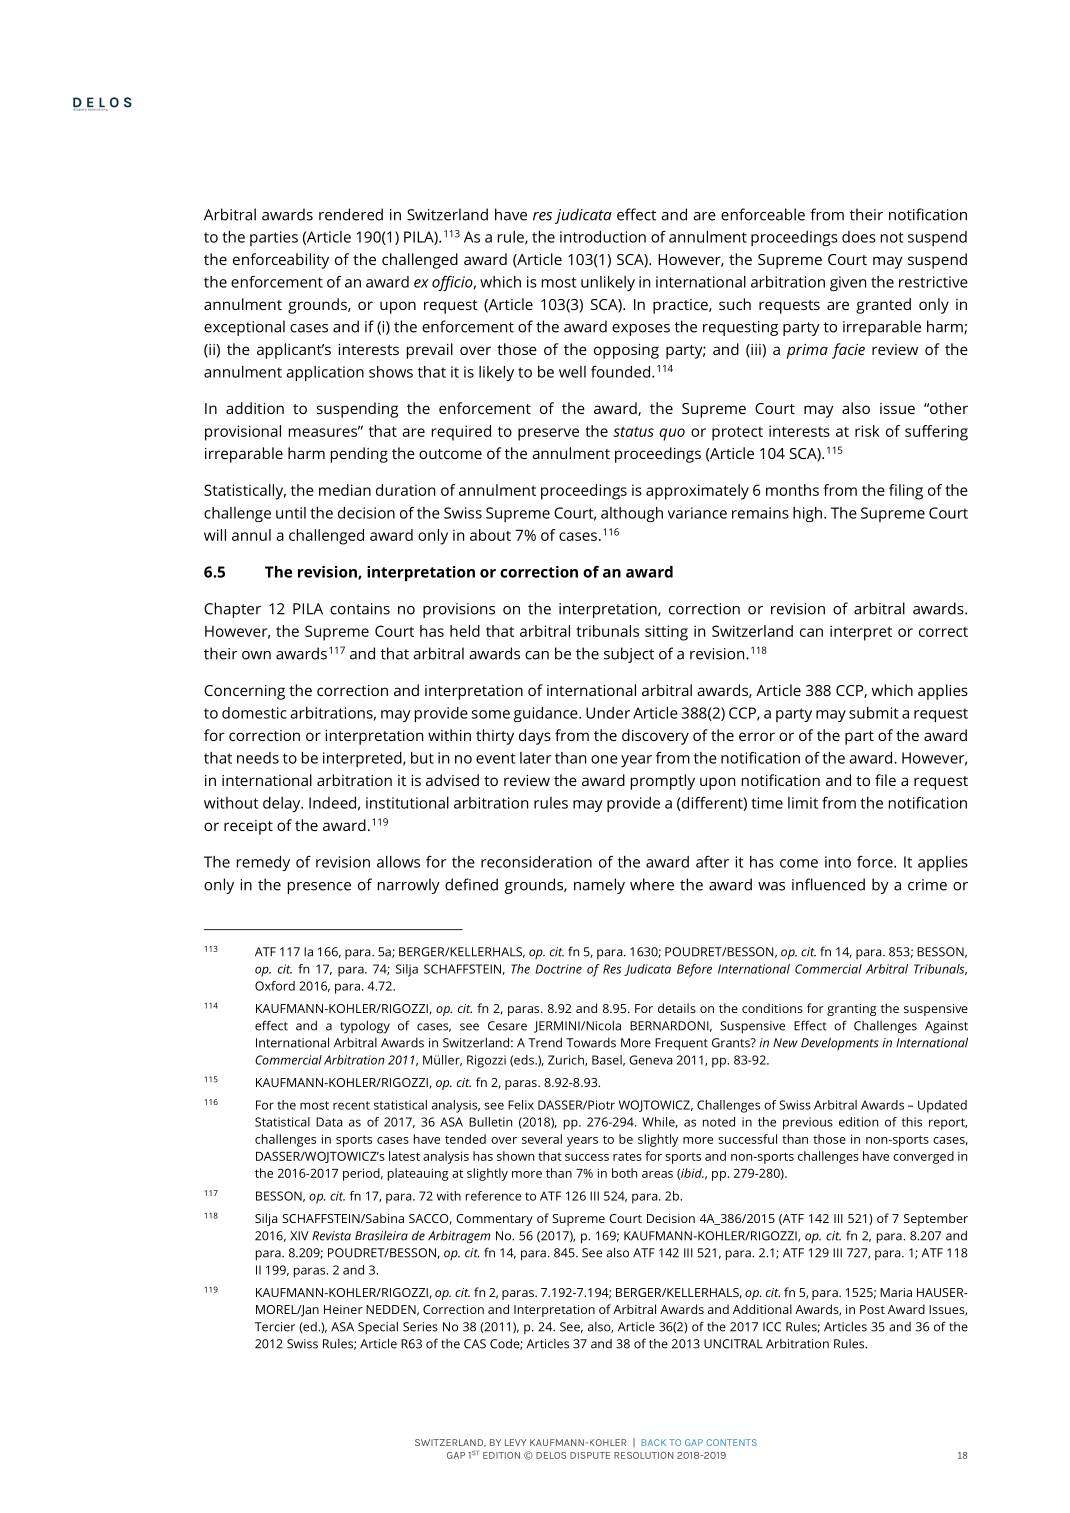  Describe the element at coordinates (838, 862) in the screenshot. I see `into` at that location.
